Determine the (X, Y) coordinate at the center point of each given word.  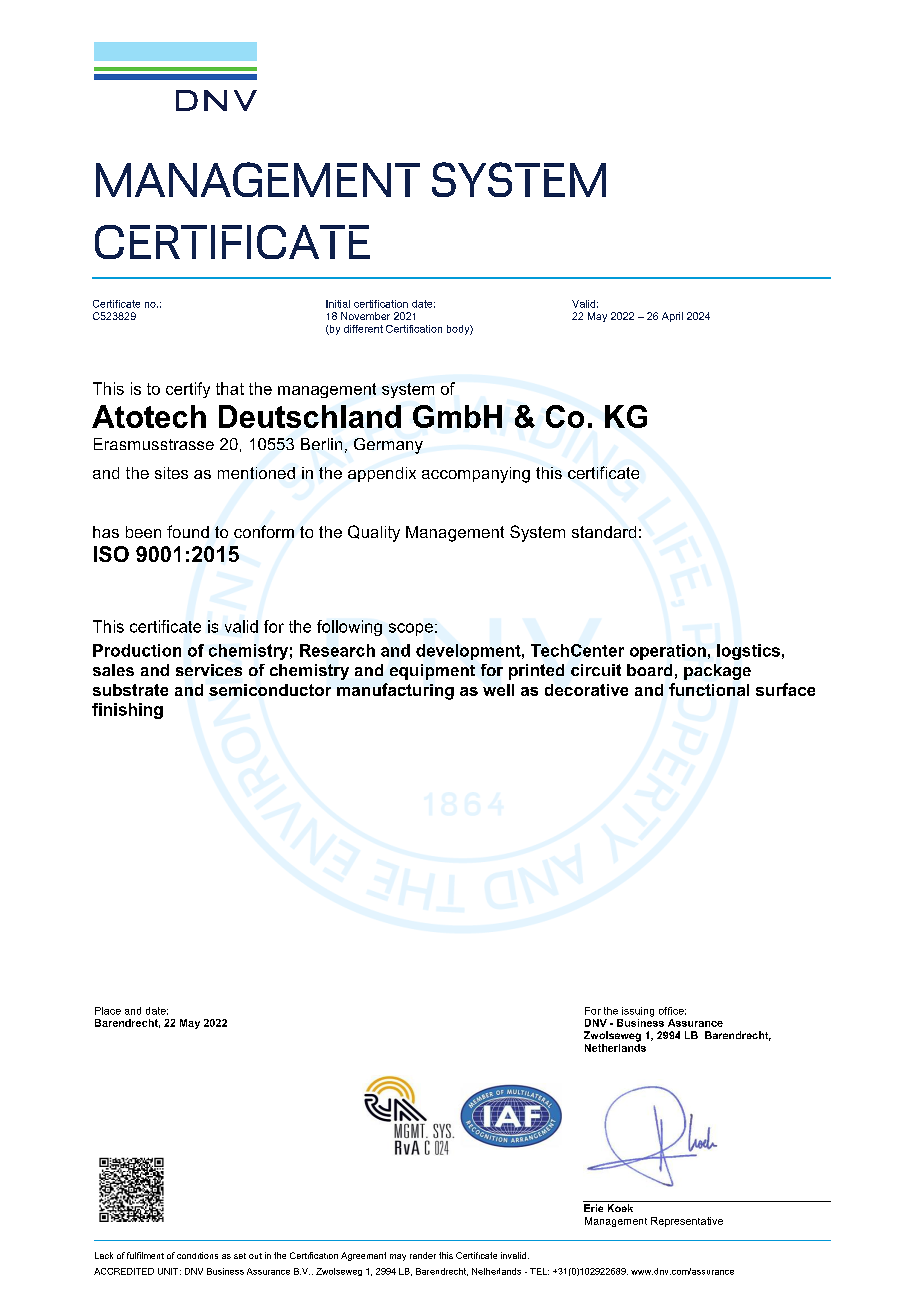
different (363, 329)
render (423, 1255)
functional (709, 689)
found (188, 531)
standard (604, 532)
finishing (127, 711)
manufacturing (395, 691)
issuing (638, 1012)
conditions (197, 1255)
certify (188, 390)
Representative (687, 1222)
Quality (374, 533)
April (672, 317)
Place (108, 1011)
